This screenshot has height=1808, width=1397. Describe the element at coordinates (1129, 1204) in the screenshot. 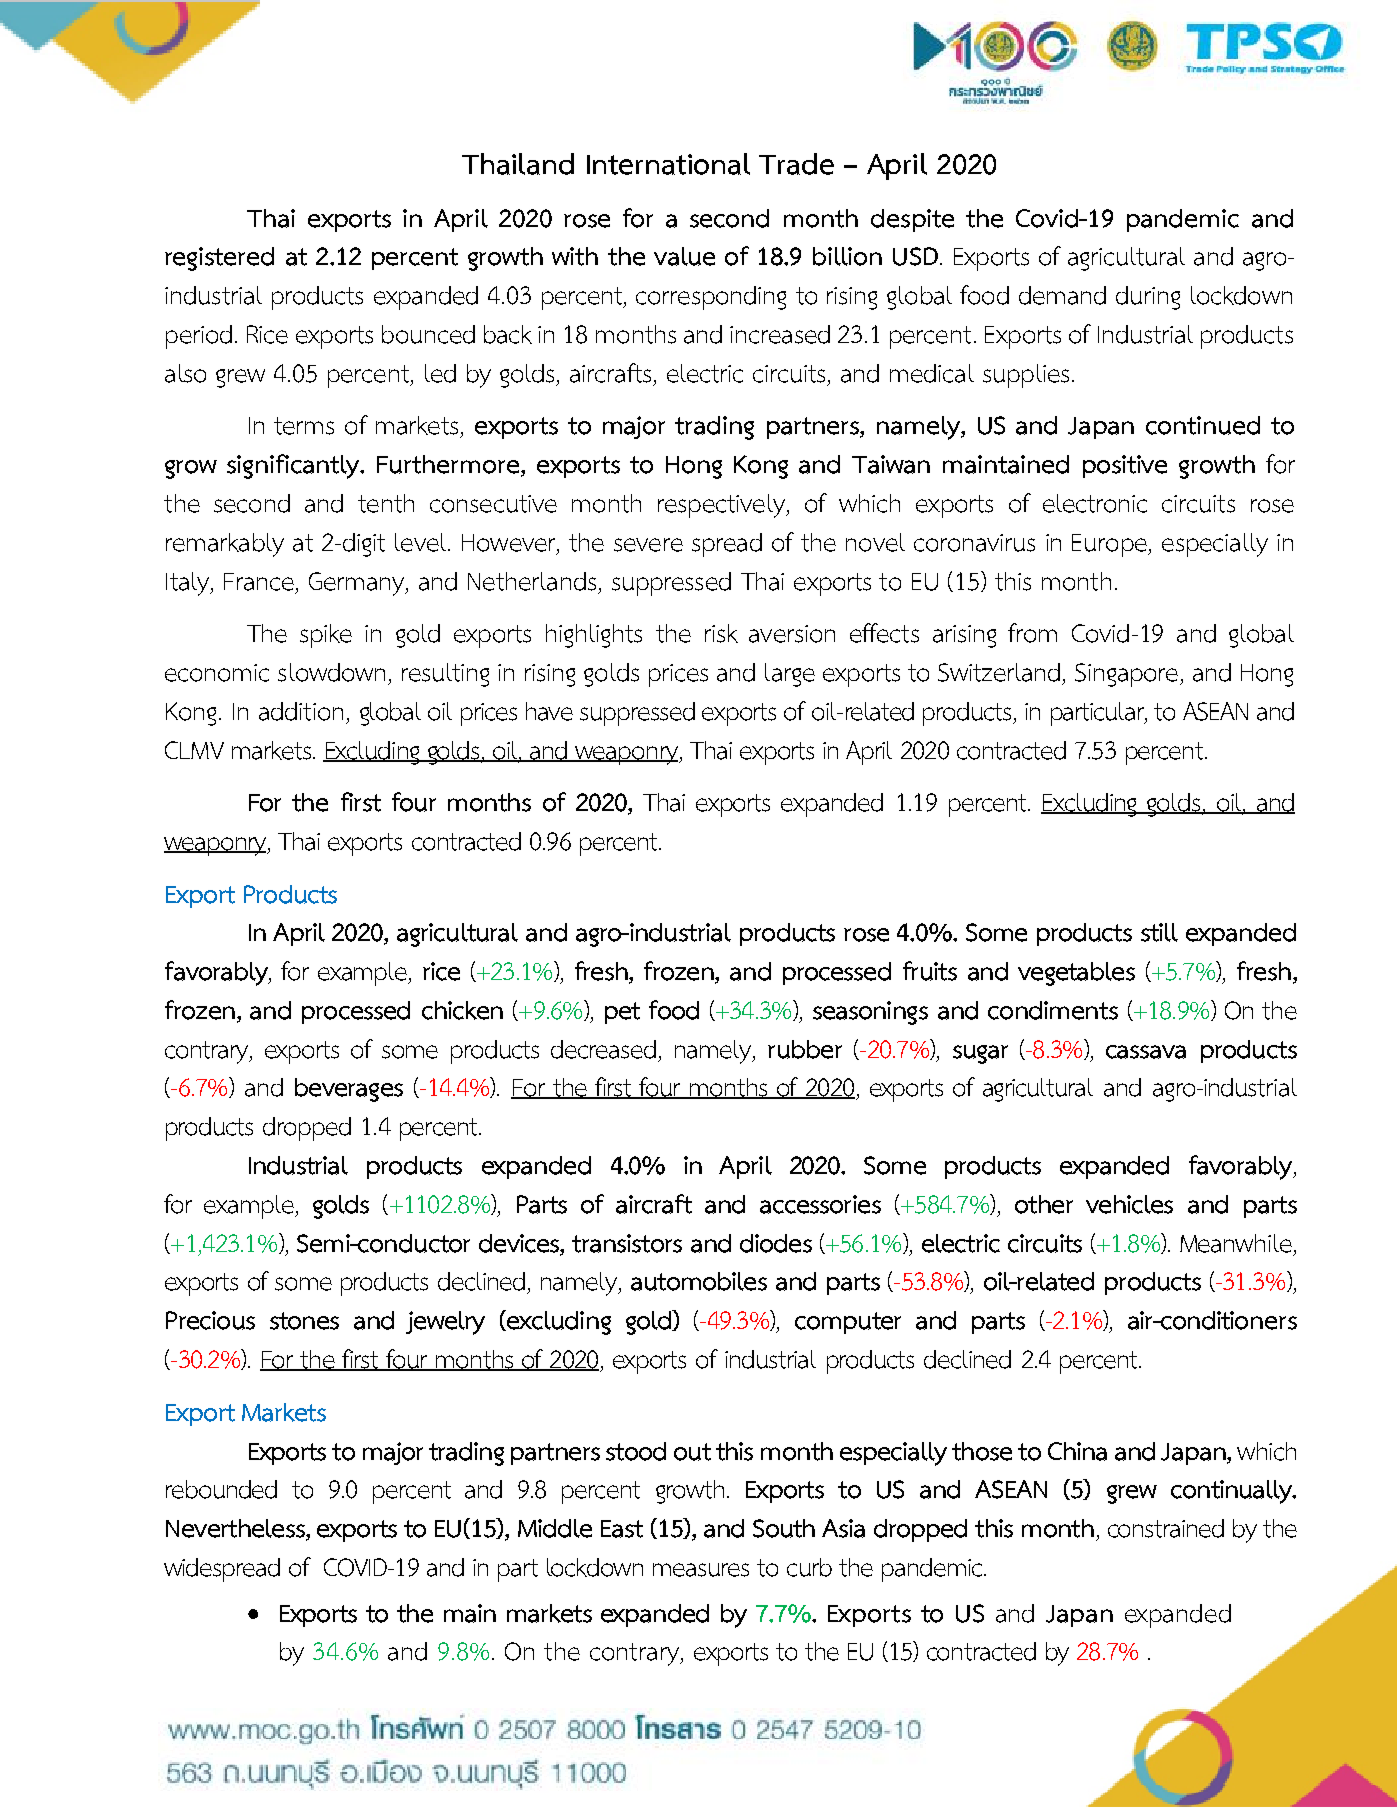

I see `vehicles` at that location.
